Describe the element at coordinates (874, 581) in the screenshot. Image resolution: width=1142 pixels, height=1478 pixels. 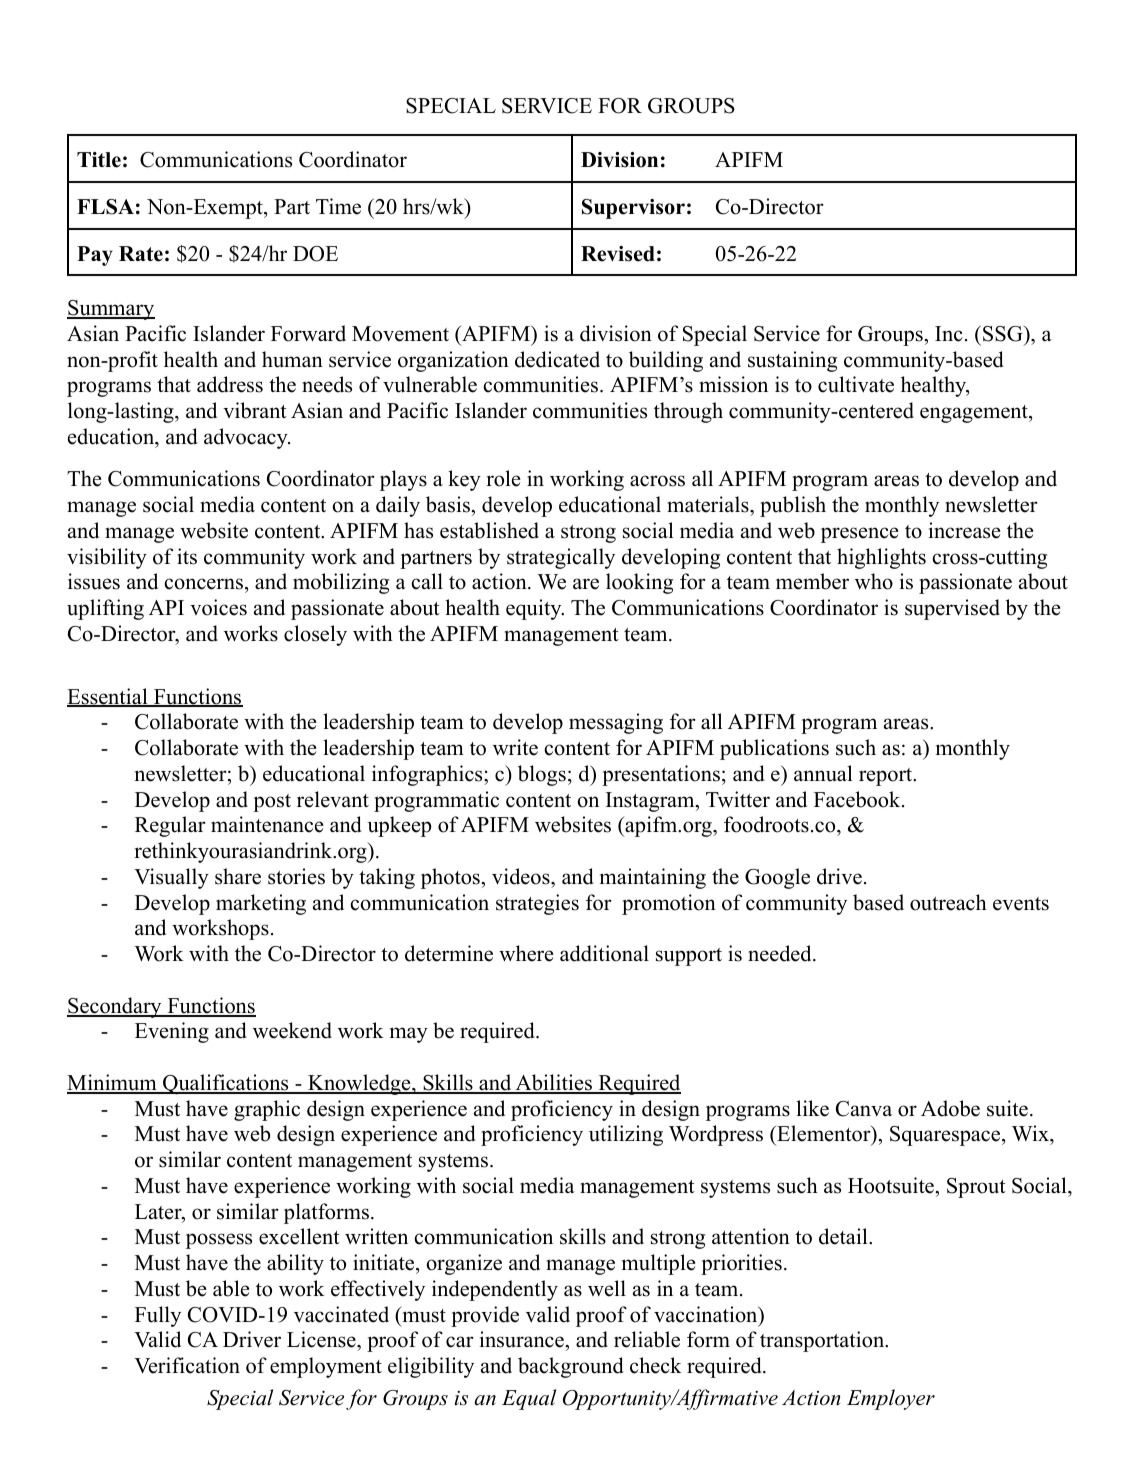
I see `who` at that location.
